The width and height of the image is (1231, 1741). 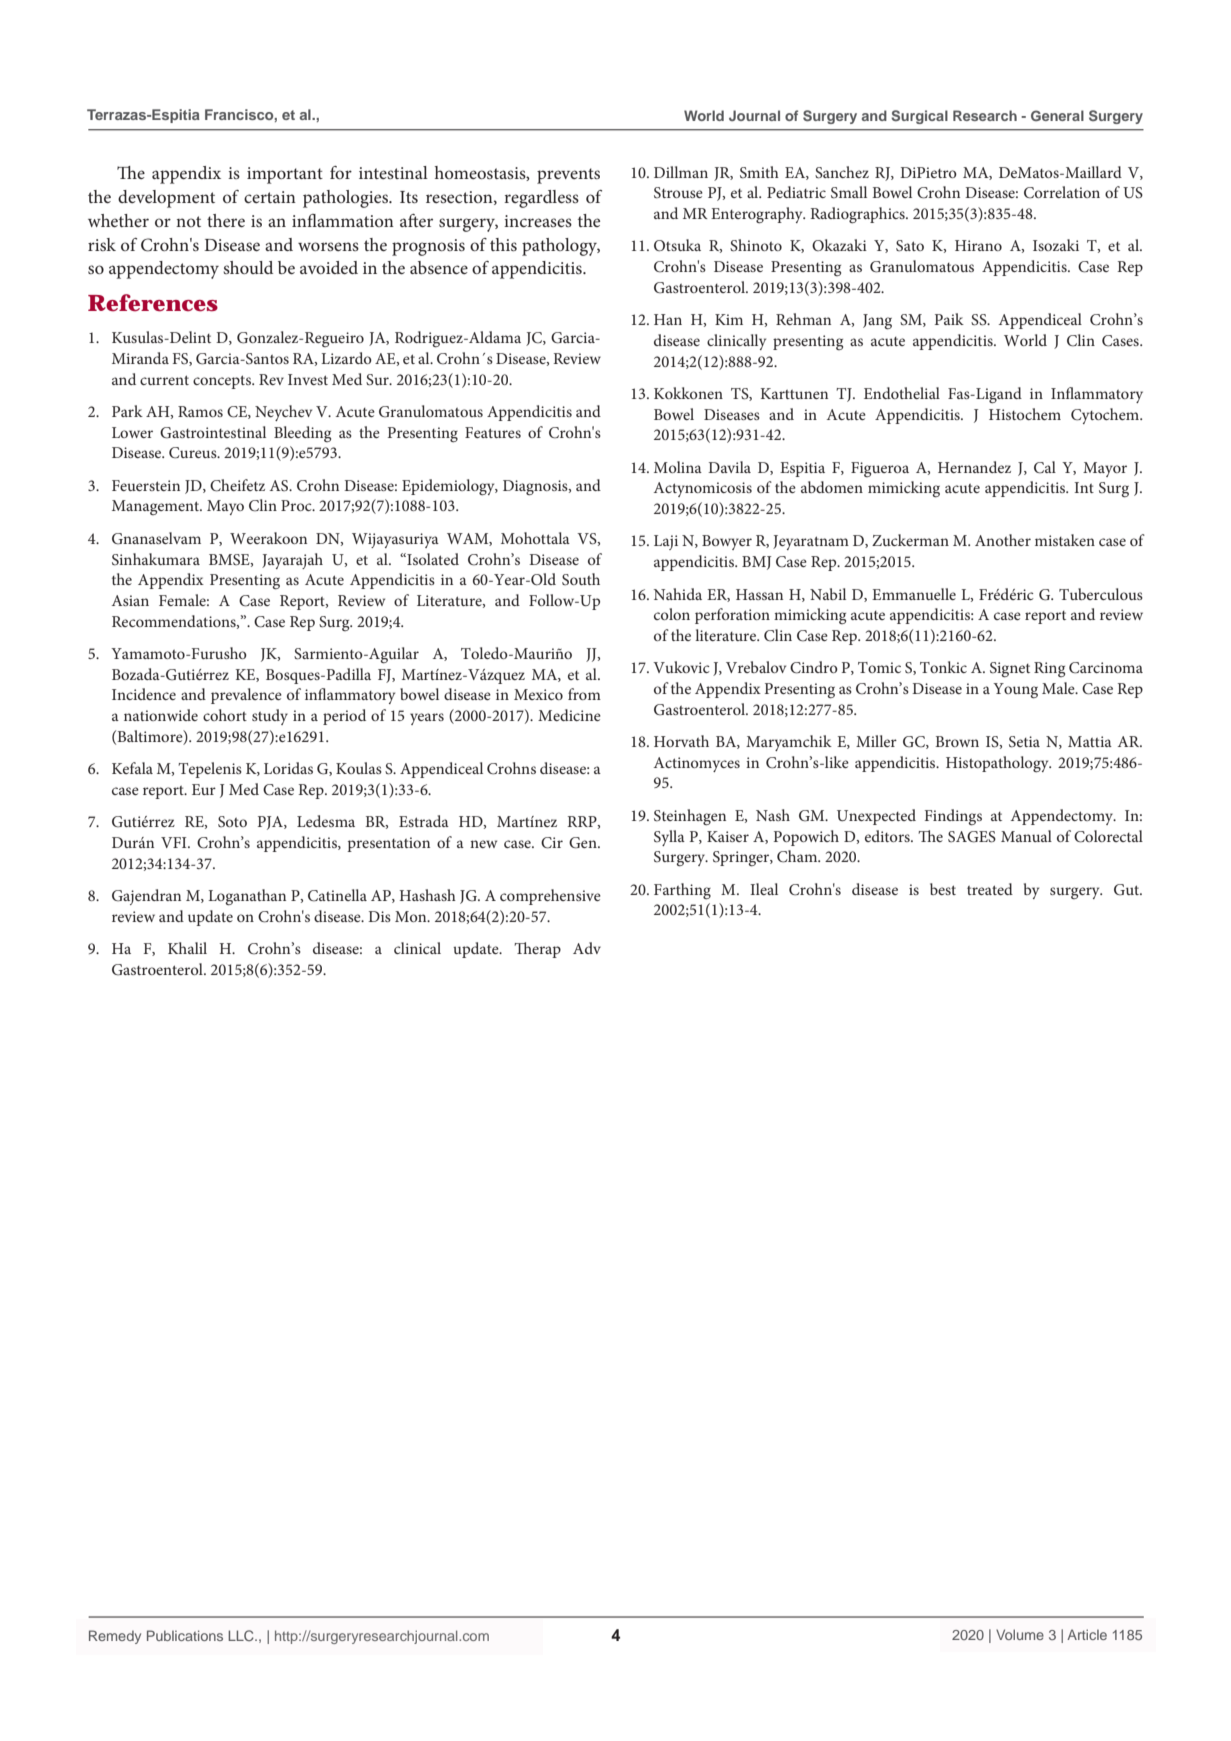 What do you see at coordinates (990, 889) in the image?
I see `treated` at bounding box center [990, 889].
